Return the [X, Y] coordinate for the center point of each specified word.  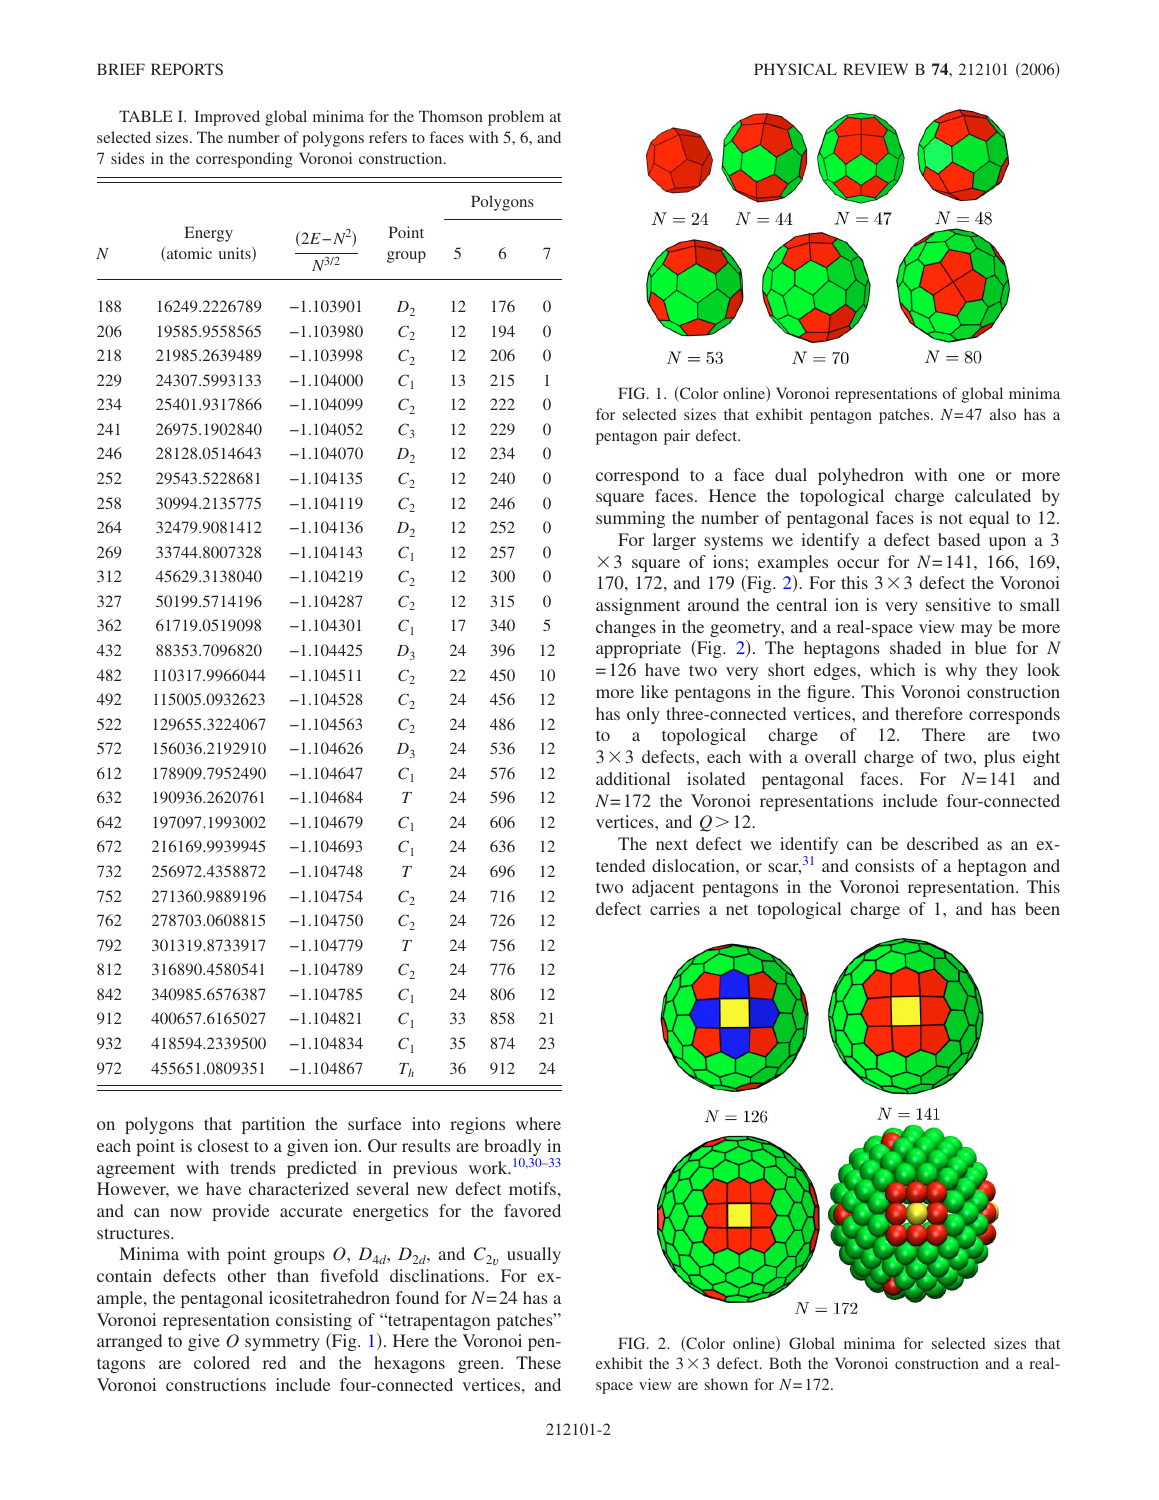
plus [999, 758]
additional [633, 778]
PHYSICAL [795, 69]
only [643, 715]
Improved [227, 118]
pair [677, 437]
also [1003, 414]
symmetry [282, 1343]
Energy [209, 234]
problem [516, 118]
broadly [513, 1149]
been [1042, 908]
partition [273, 1125]
